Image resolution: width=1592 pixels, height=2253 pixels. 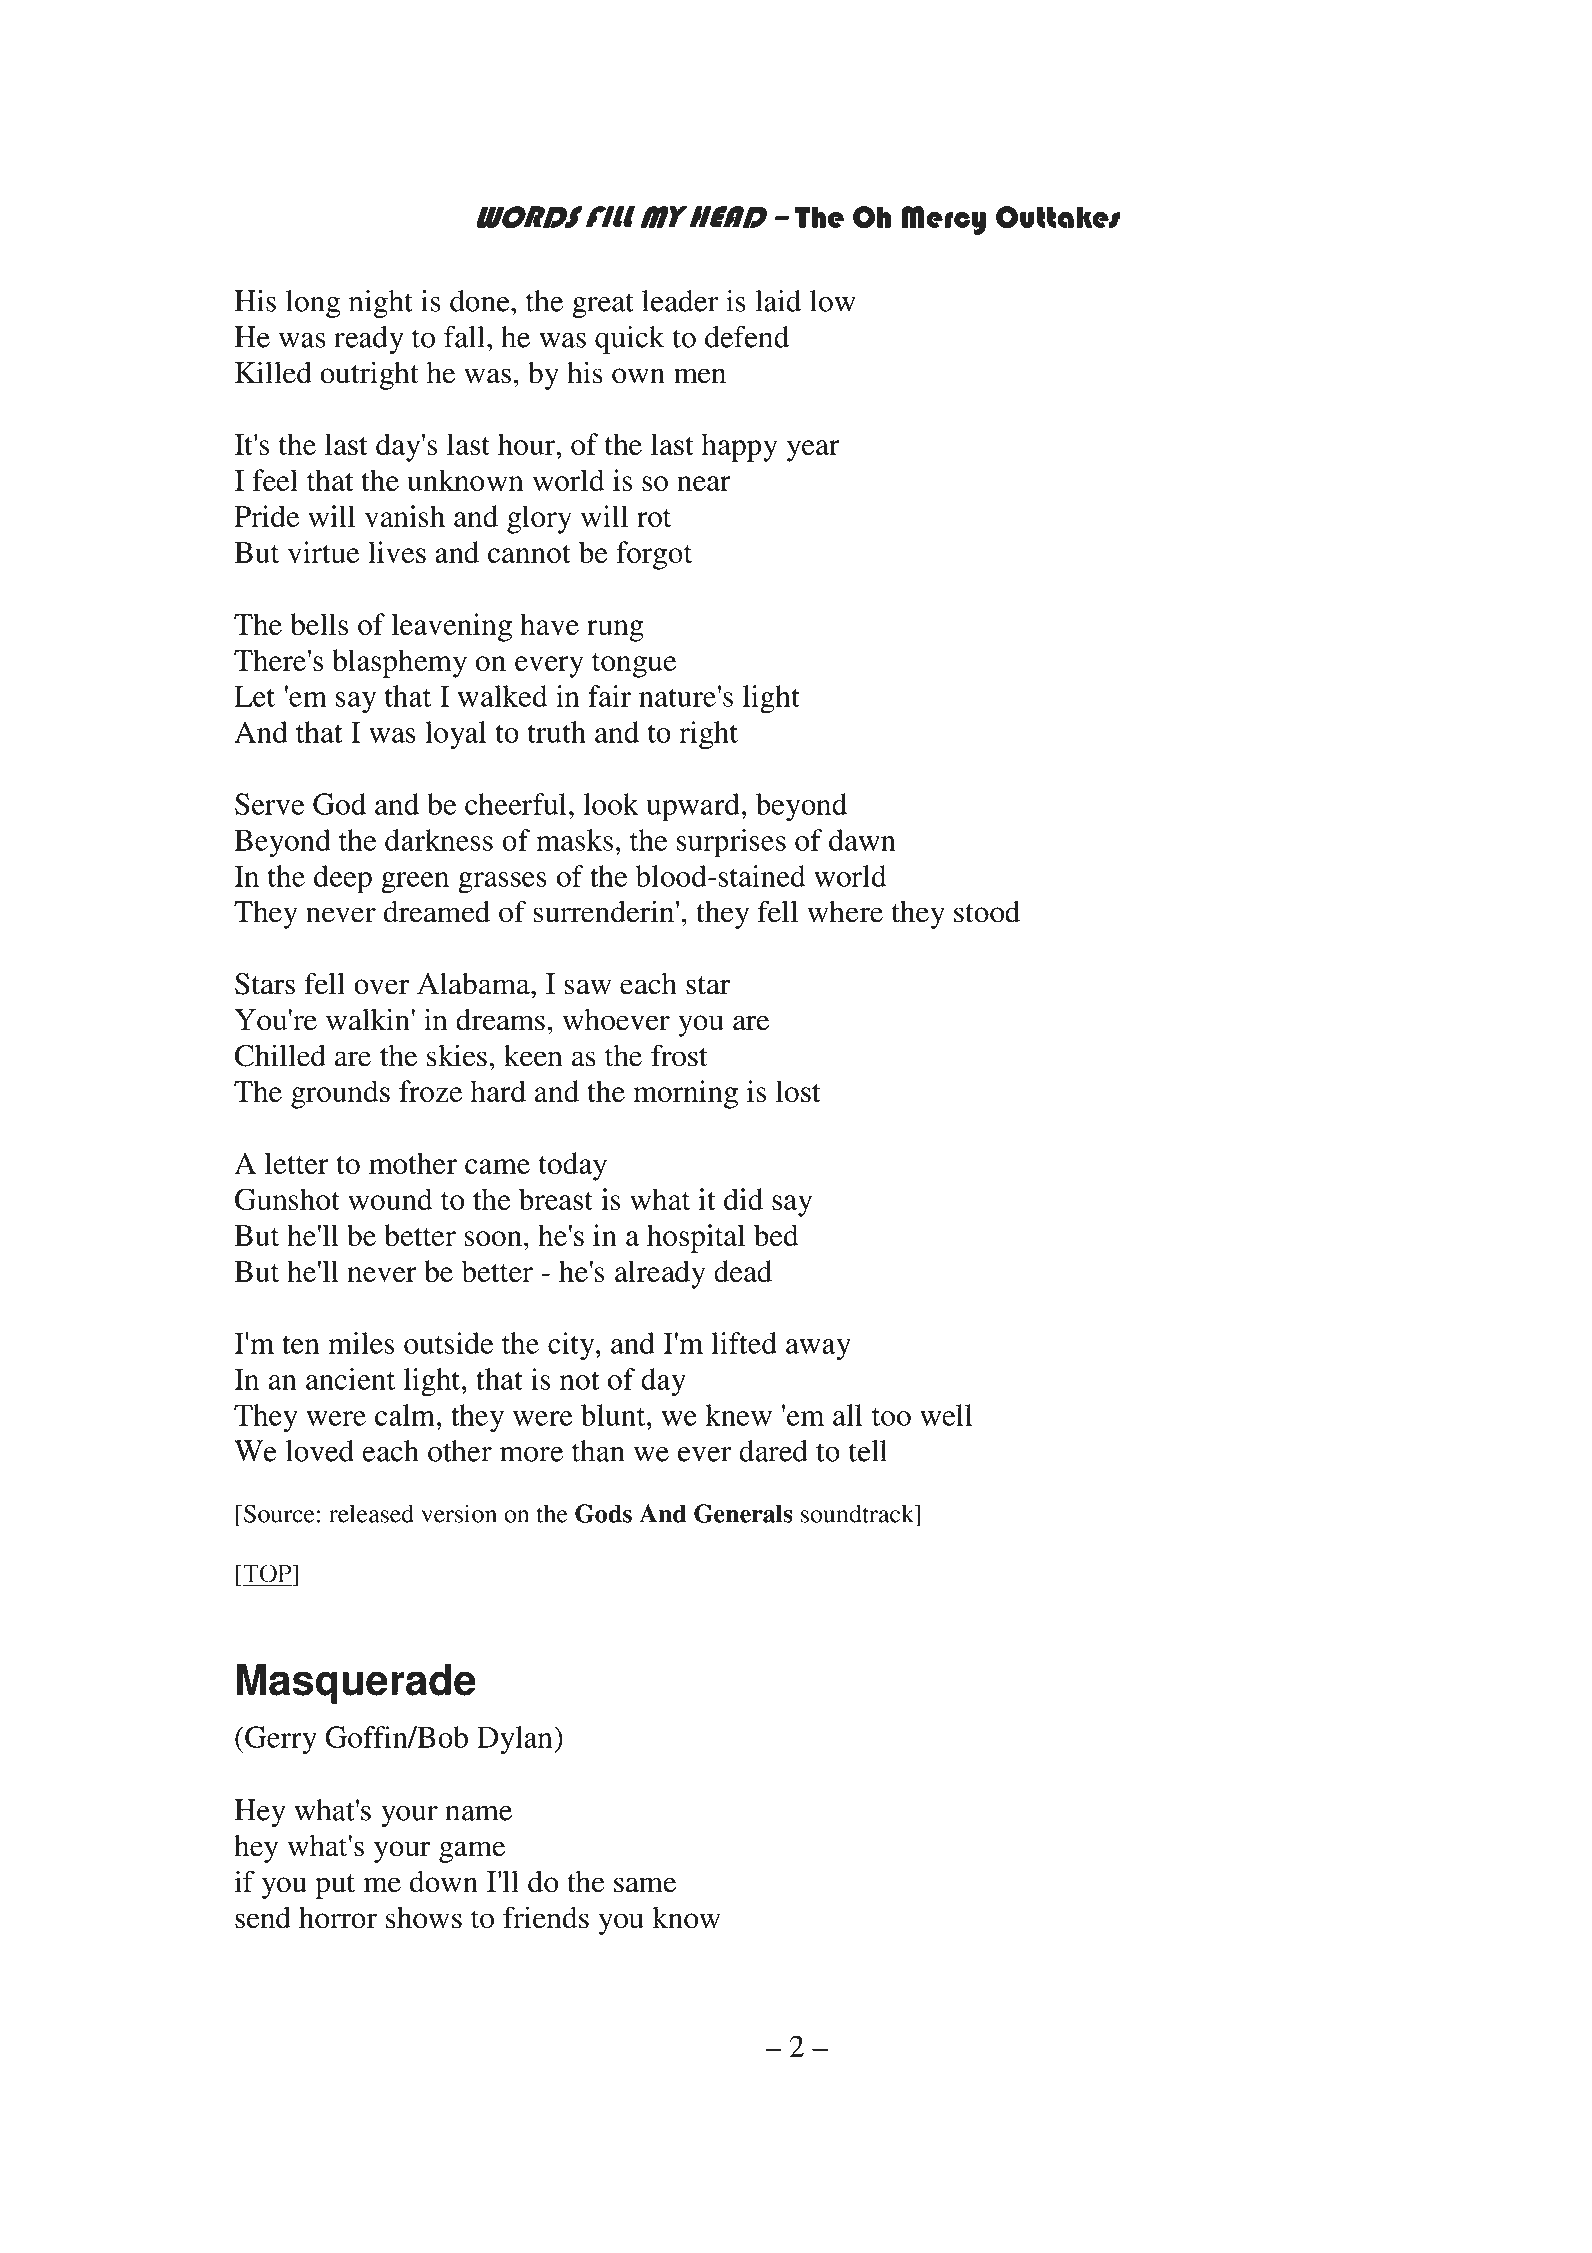 What do you see at coordinates (340, 1094) in the screenshot?
I see `grounds` at bounding box center [340, 1094].
